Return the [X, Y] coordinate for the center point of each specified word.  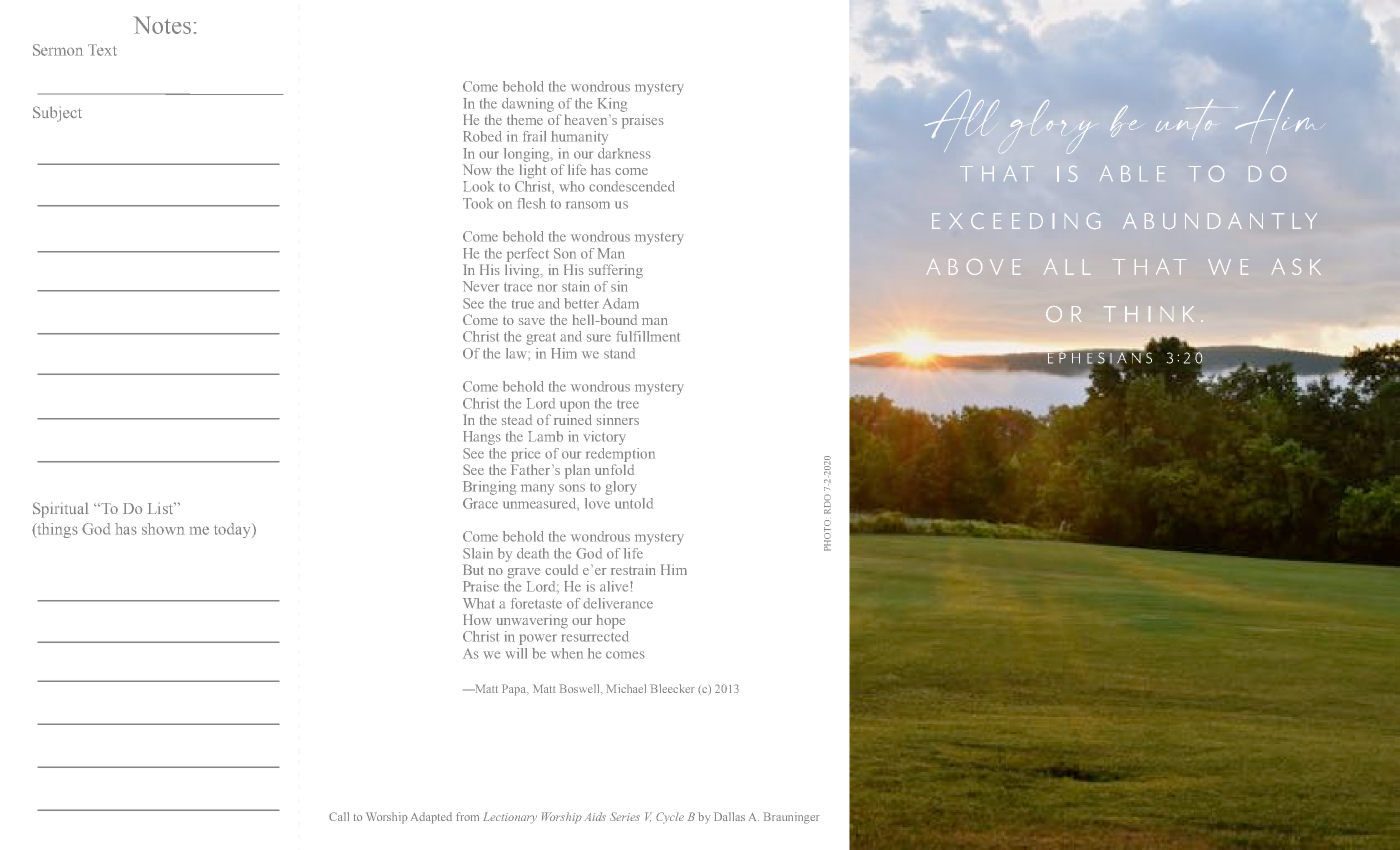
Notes [162, 25]
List [161, 508]
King [612, 105]
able [1132, 174]
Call [339, 816]
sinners [618, 419]
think [1149, 314]
